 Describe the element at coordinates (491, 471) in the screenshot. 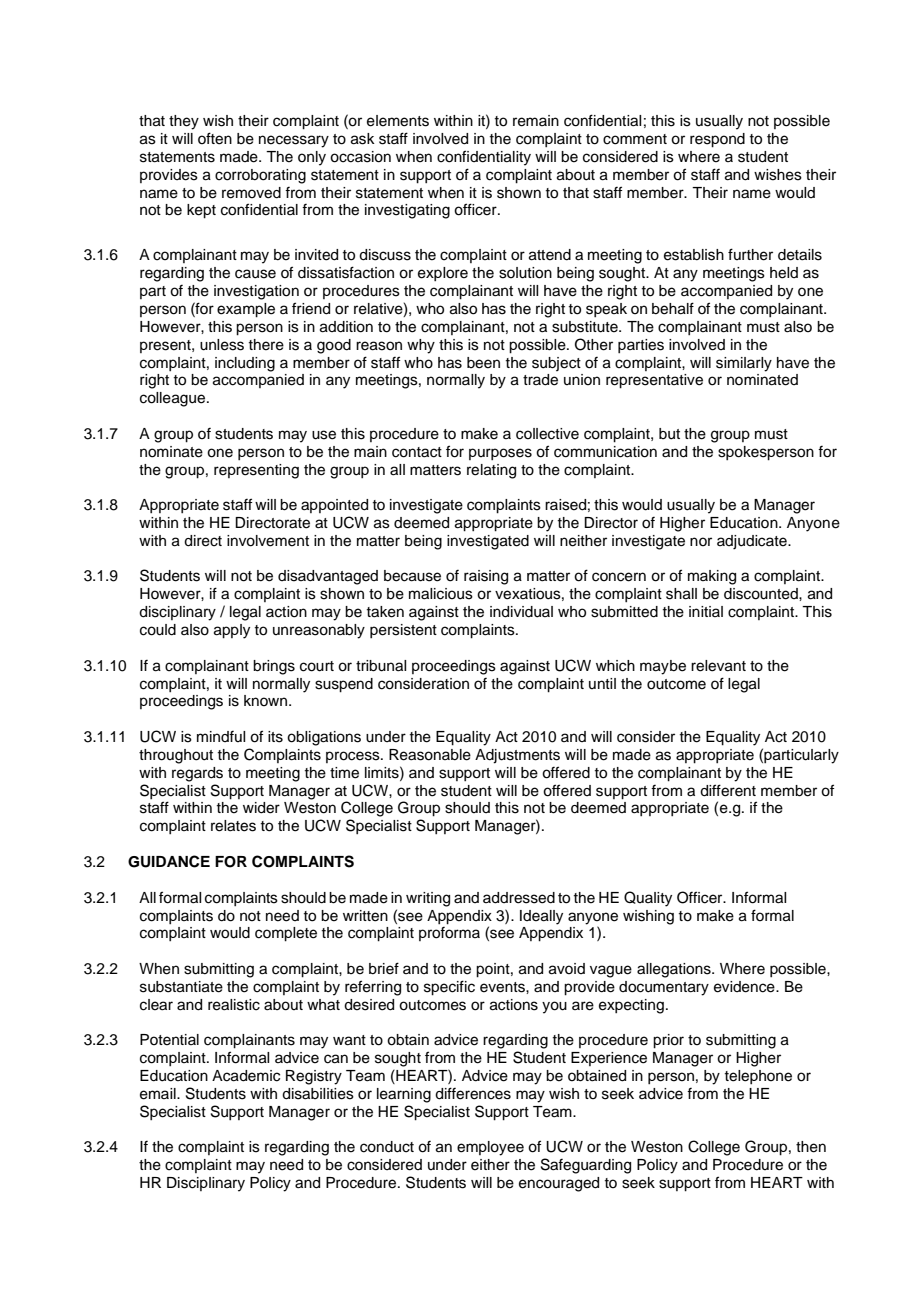

I see `relating` at that location.
